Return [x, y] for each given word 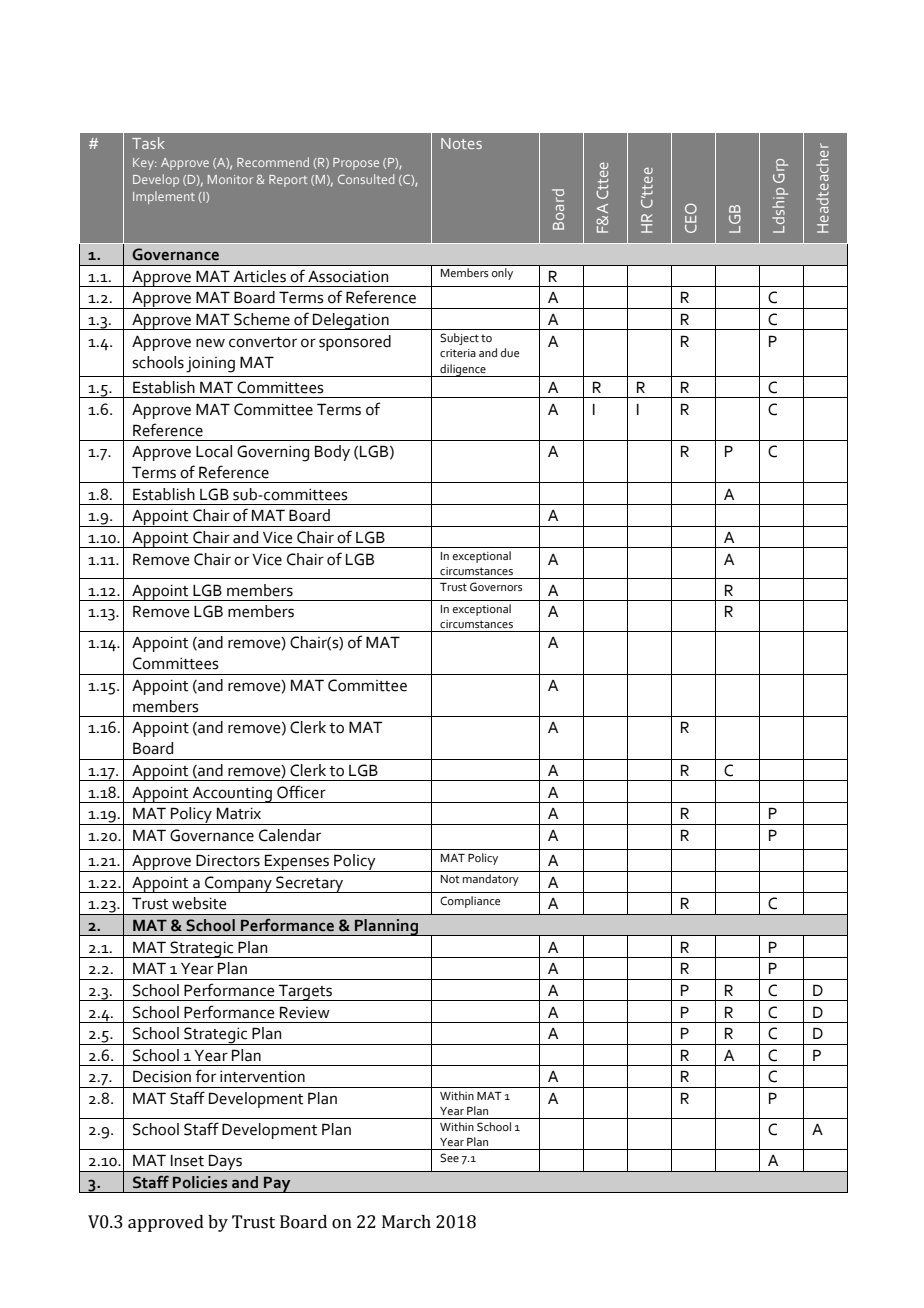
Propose [356, 164]
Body [332, 453]
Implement [164, 197]
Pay [277, 1184]
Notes [461, 143]
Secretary [310, 884]
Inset [187, 1161]
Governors [496, 587]
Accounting [232, 795]
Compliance [470, 902]
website [199, 903]
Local [214, 451]
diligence [463, 370]
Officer [301, 792]
